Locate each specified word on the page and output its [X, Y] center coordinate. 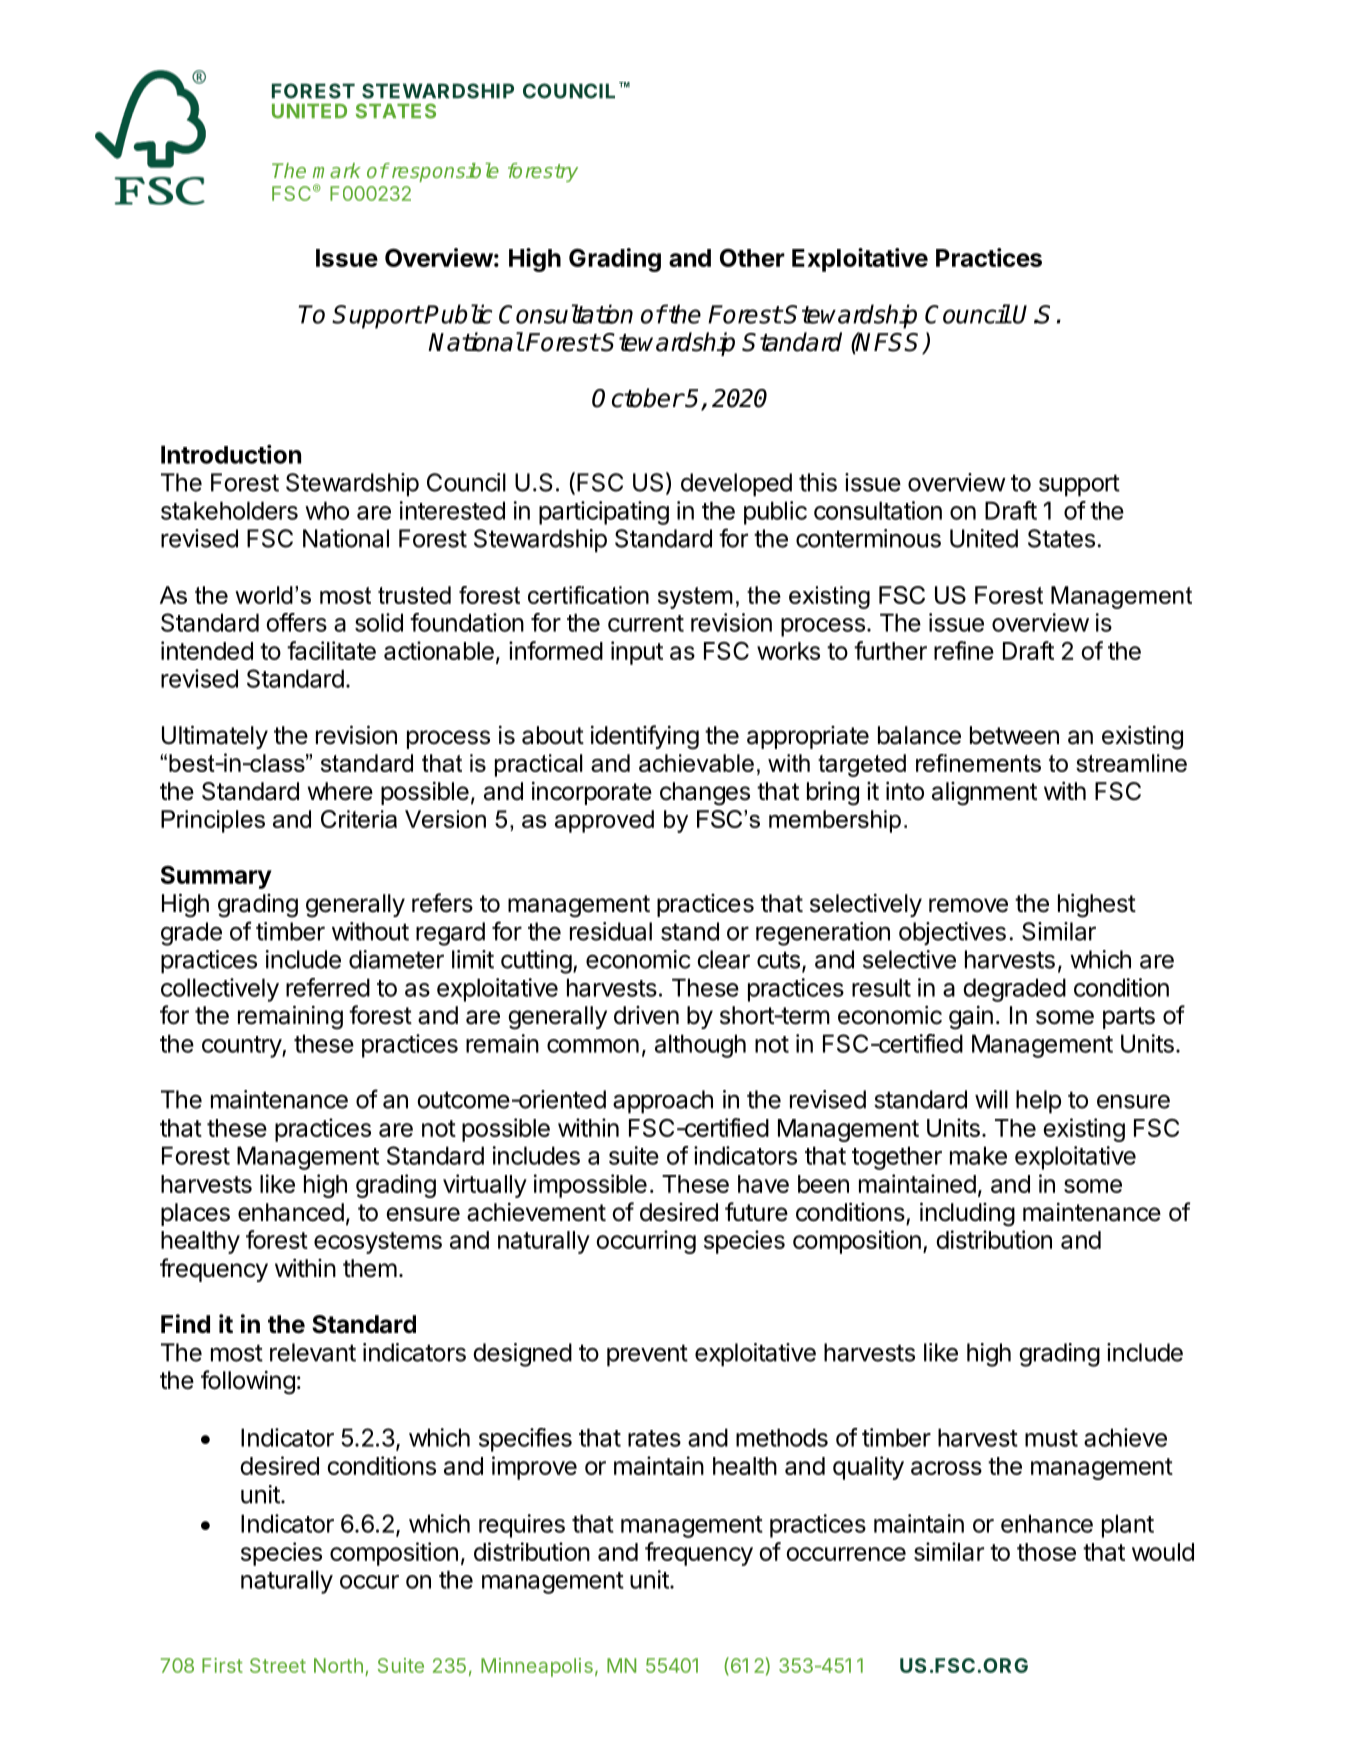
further [890, 650]
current [646, 623]
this [818, 482]
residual [611, 931]
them [370, 1268]
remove [968, 905]
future [756, 1212]
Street [278, 1665]
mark [337, 170]
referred [328, 987]
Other [752, 257]
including [967, 1214]
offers [296, 622]
